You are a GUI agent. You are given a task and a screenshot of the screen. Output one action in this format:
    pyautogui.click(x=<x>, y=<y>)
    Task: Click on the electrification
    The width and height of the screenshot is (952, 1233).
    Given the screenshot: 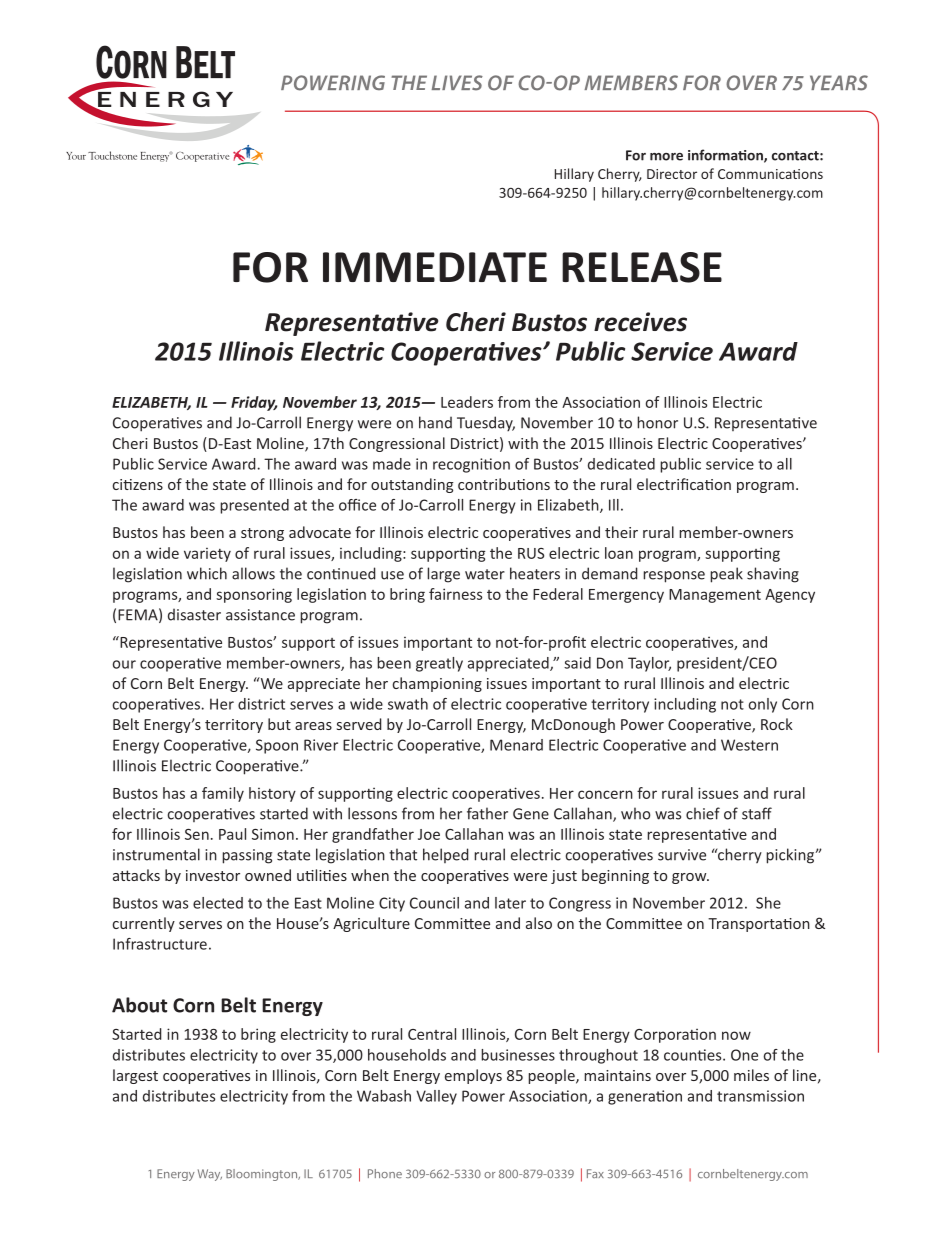 What is the action you would take?
    pyautogui.click(x=684, y=484)
